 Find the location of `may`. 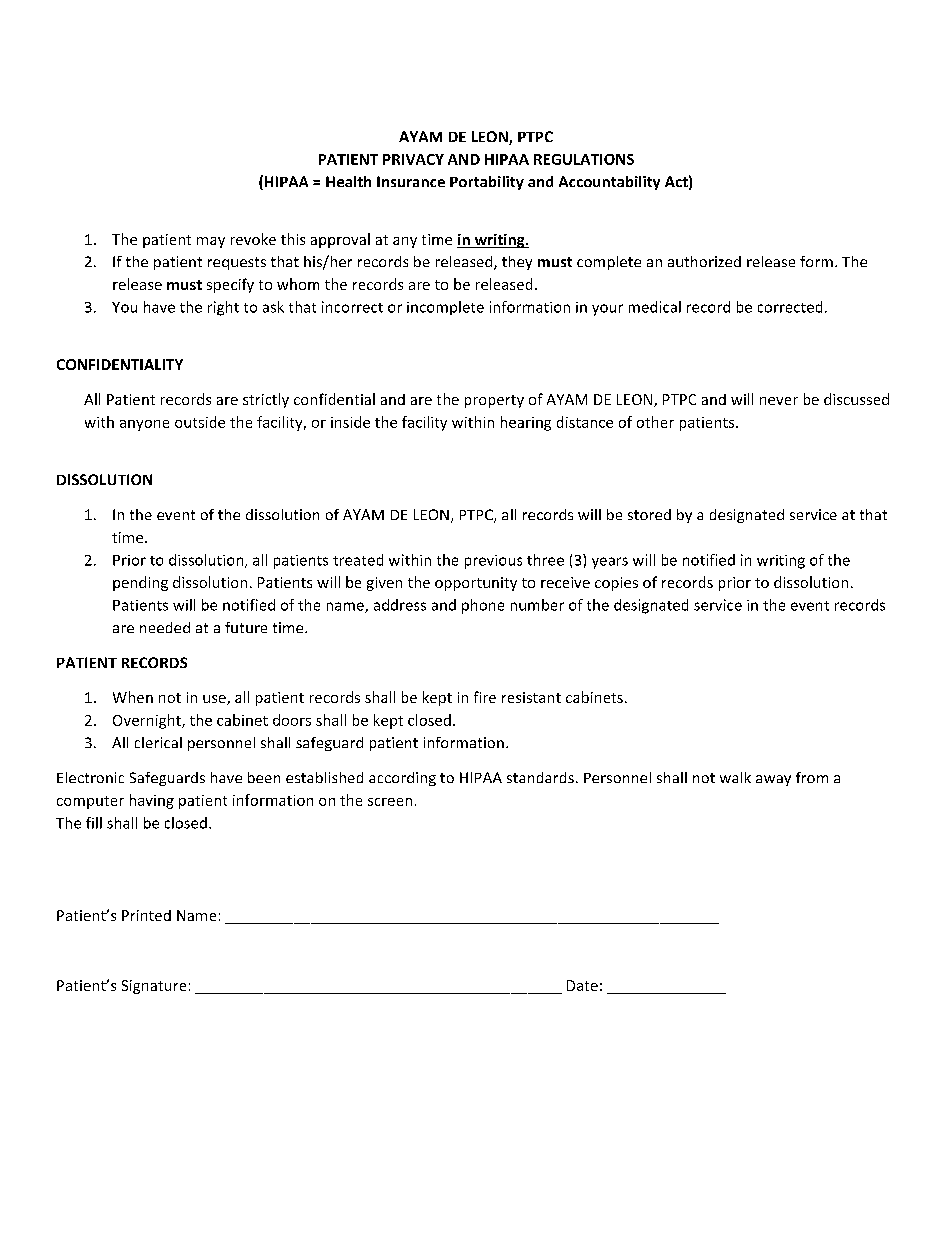

may is located at coordinates (211, 242).
